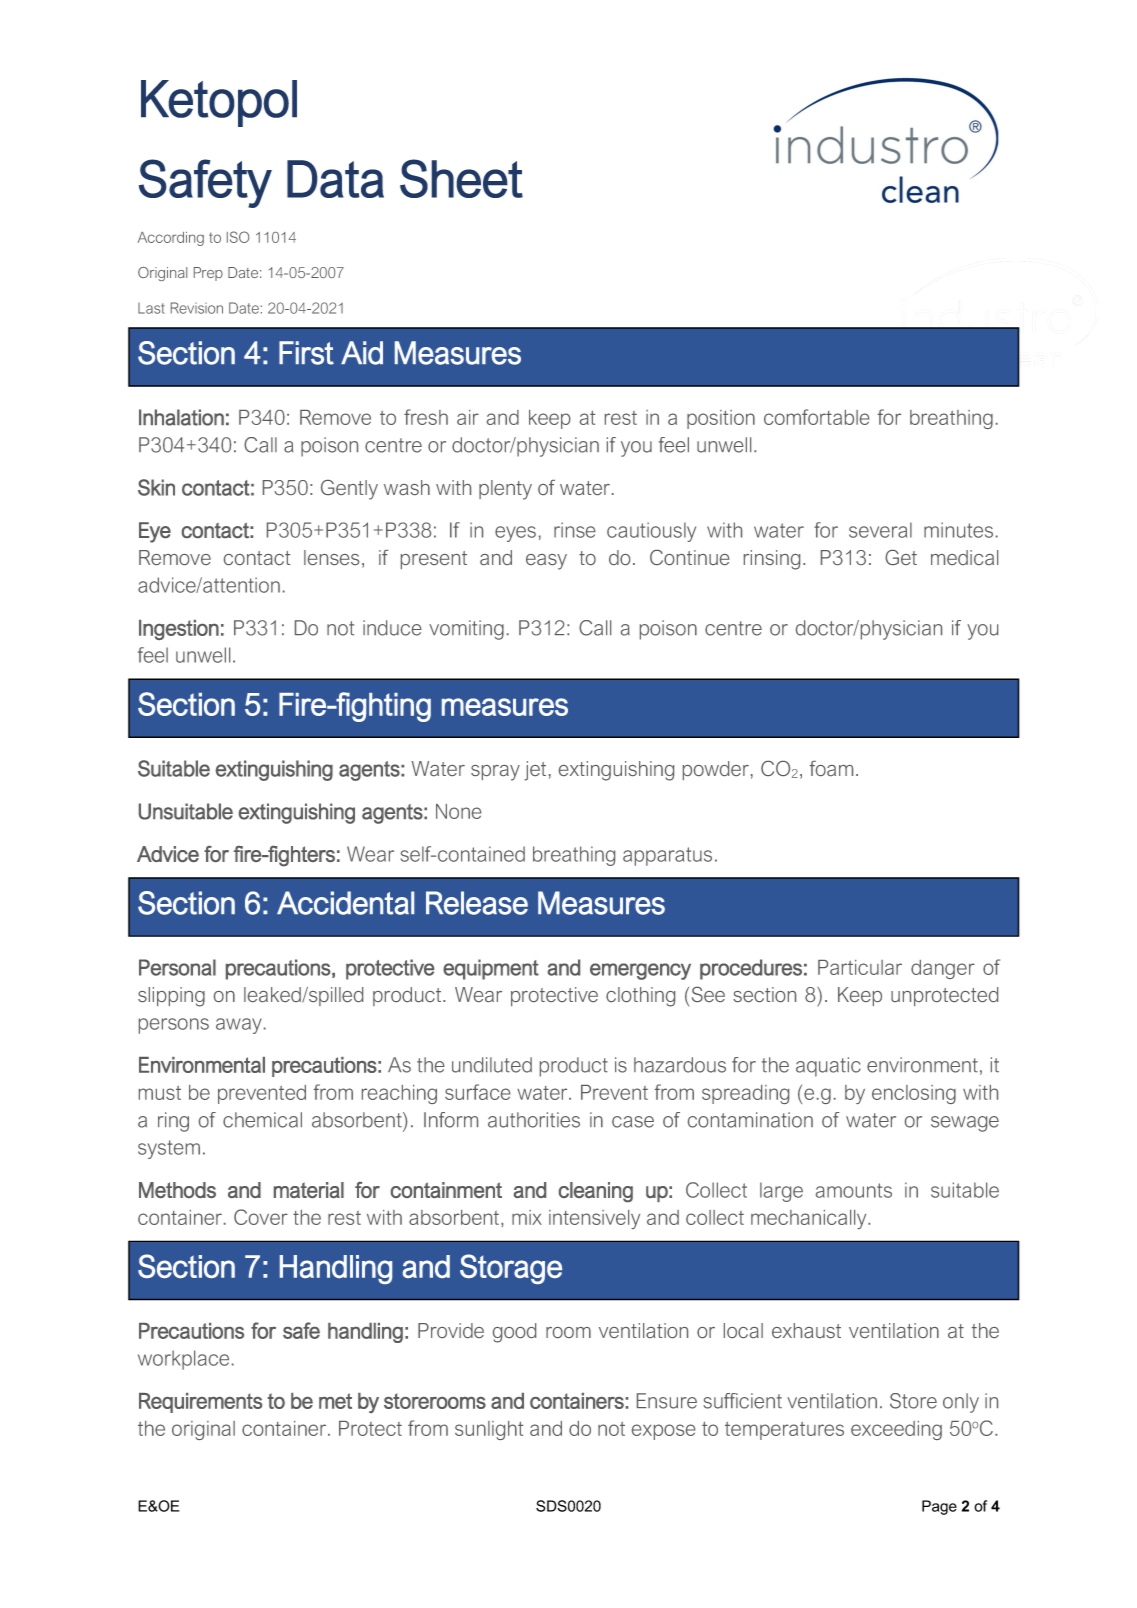 This image has height=1608, width=1137. What do you see at coordinates (534, 1120) in the image?
I see `authorities` at bounding box center [534, 1120].
